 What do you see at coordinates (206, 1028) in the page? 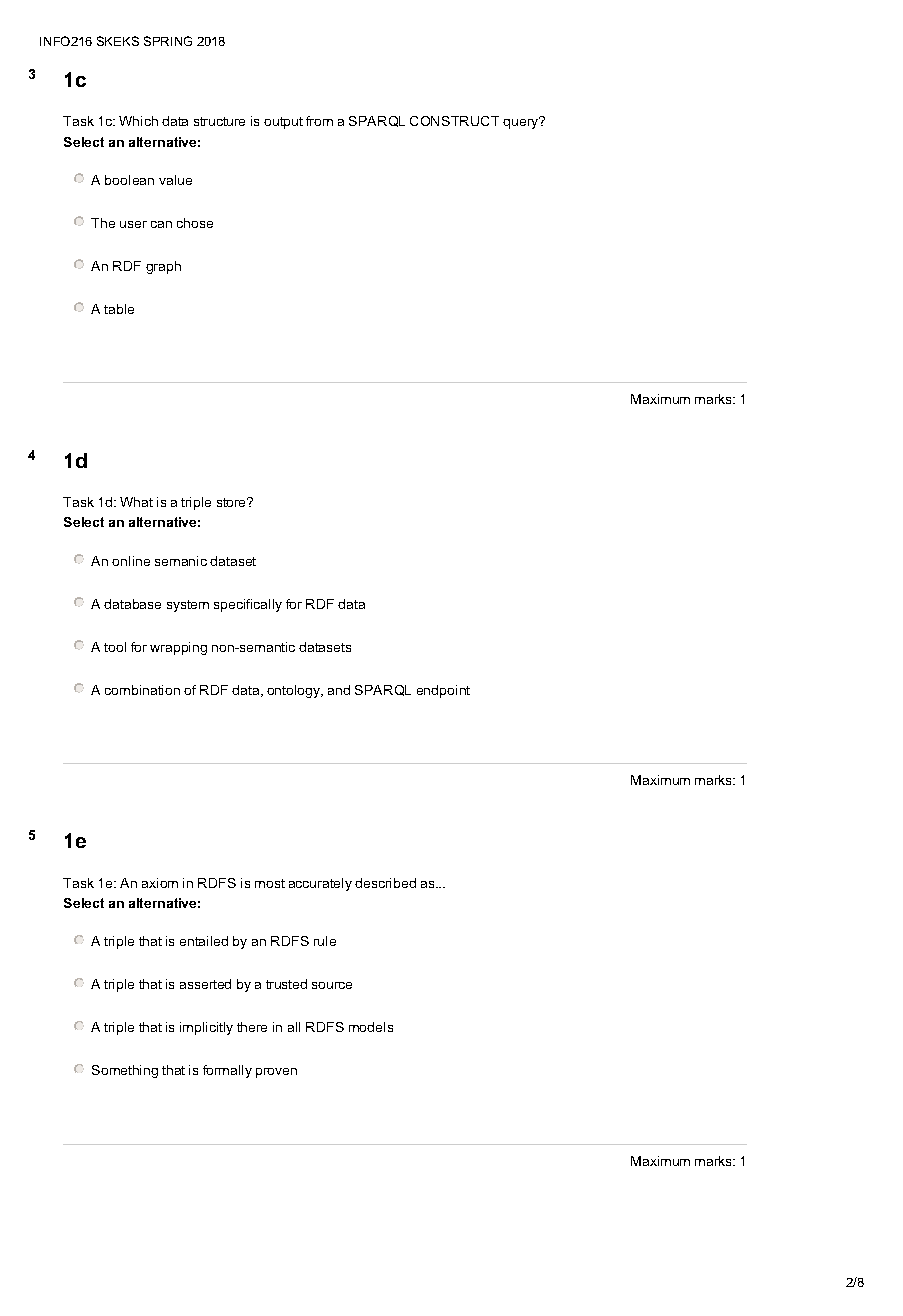
I see `implicitly` at bounding box center [206, 1028].
